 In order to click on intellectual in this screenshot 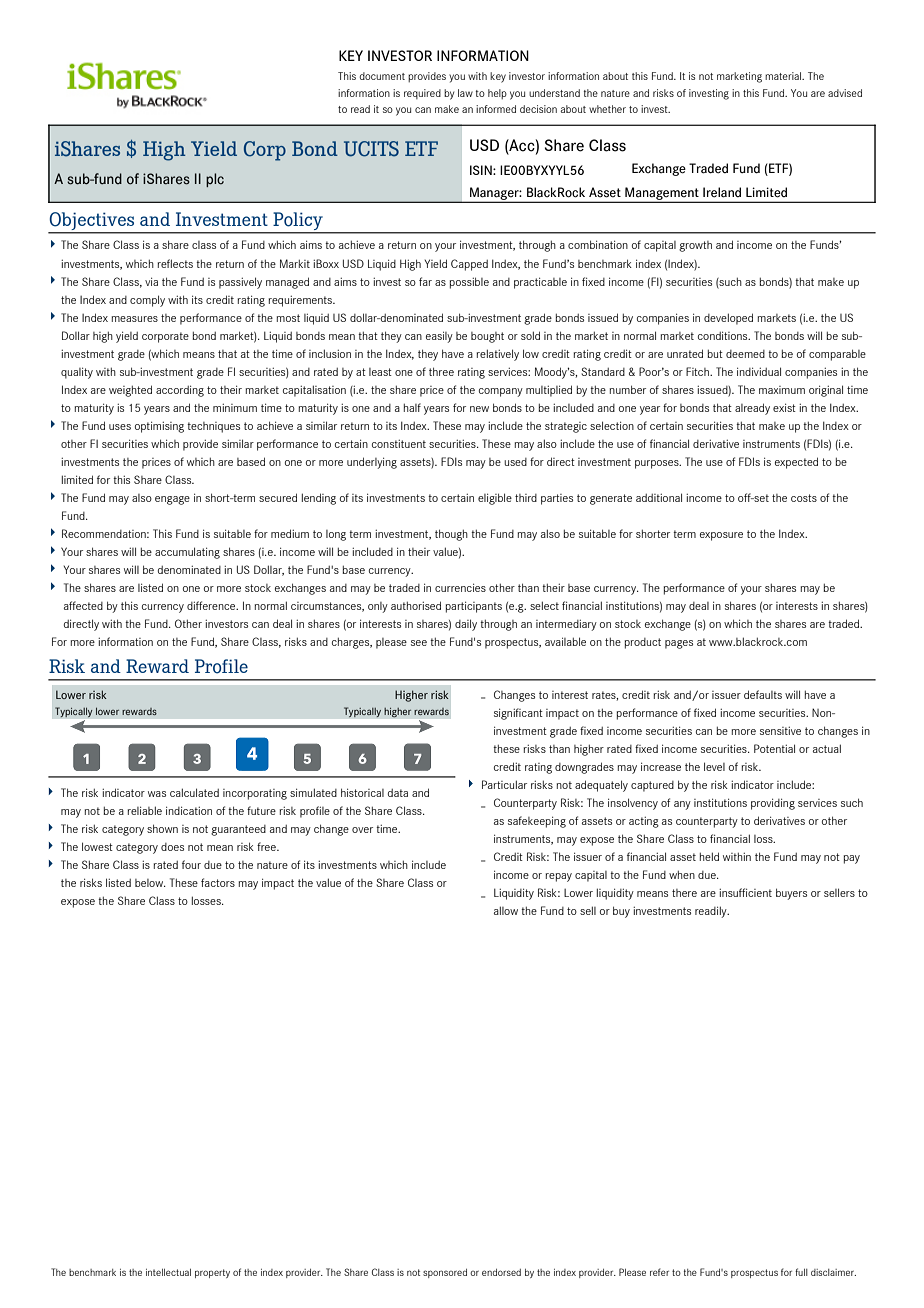, I will do `click(168, 1272)`.
